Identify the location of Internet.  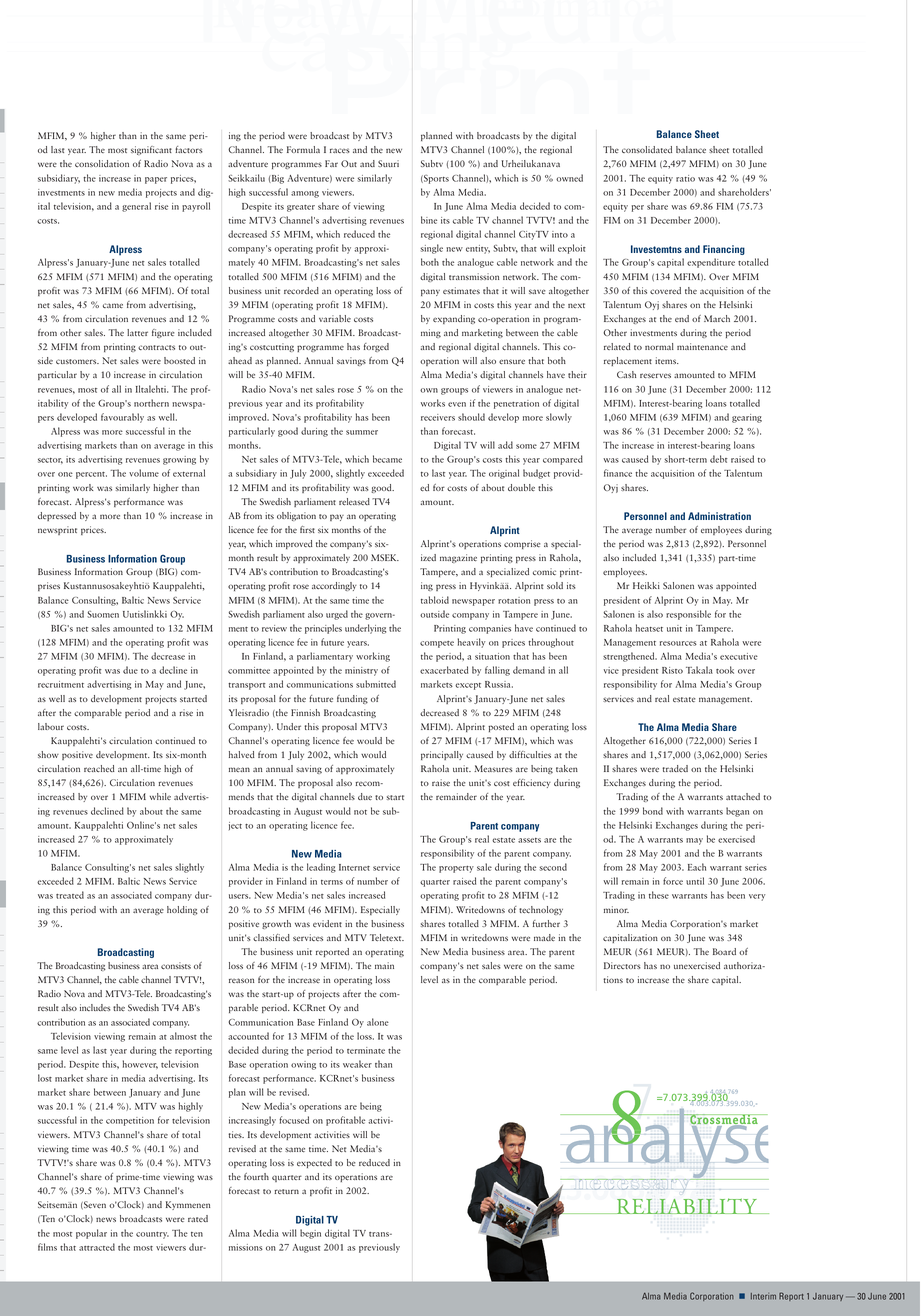
(354, 867).
